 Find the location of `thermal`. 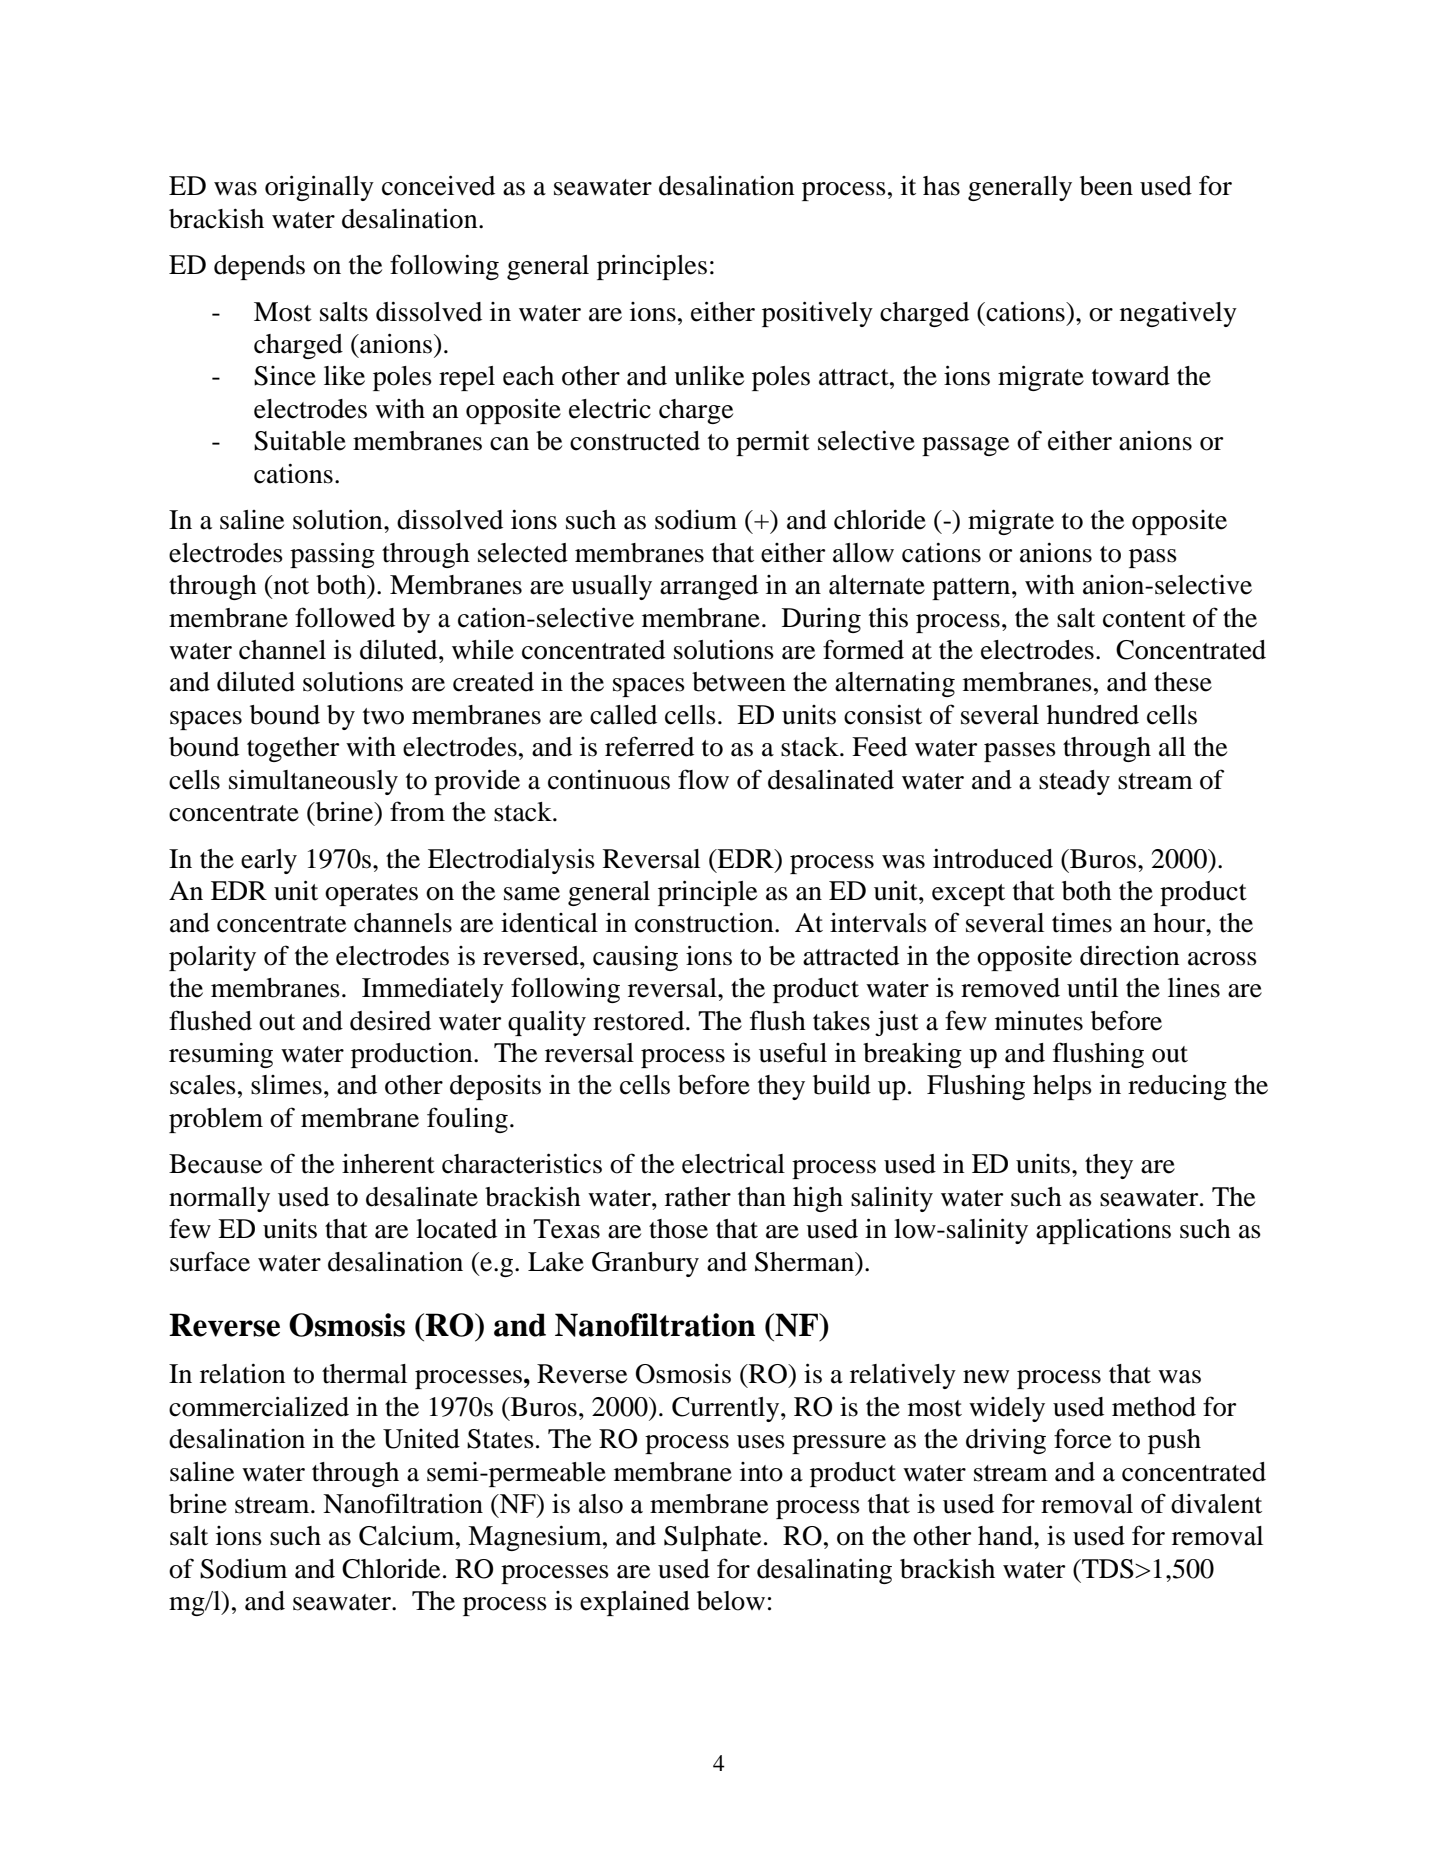

thermal is located at coordinates (364, 1374).
